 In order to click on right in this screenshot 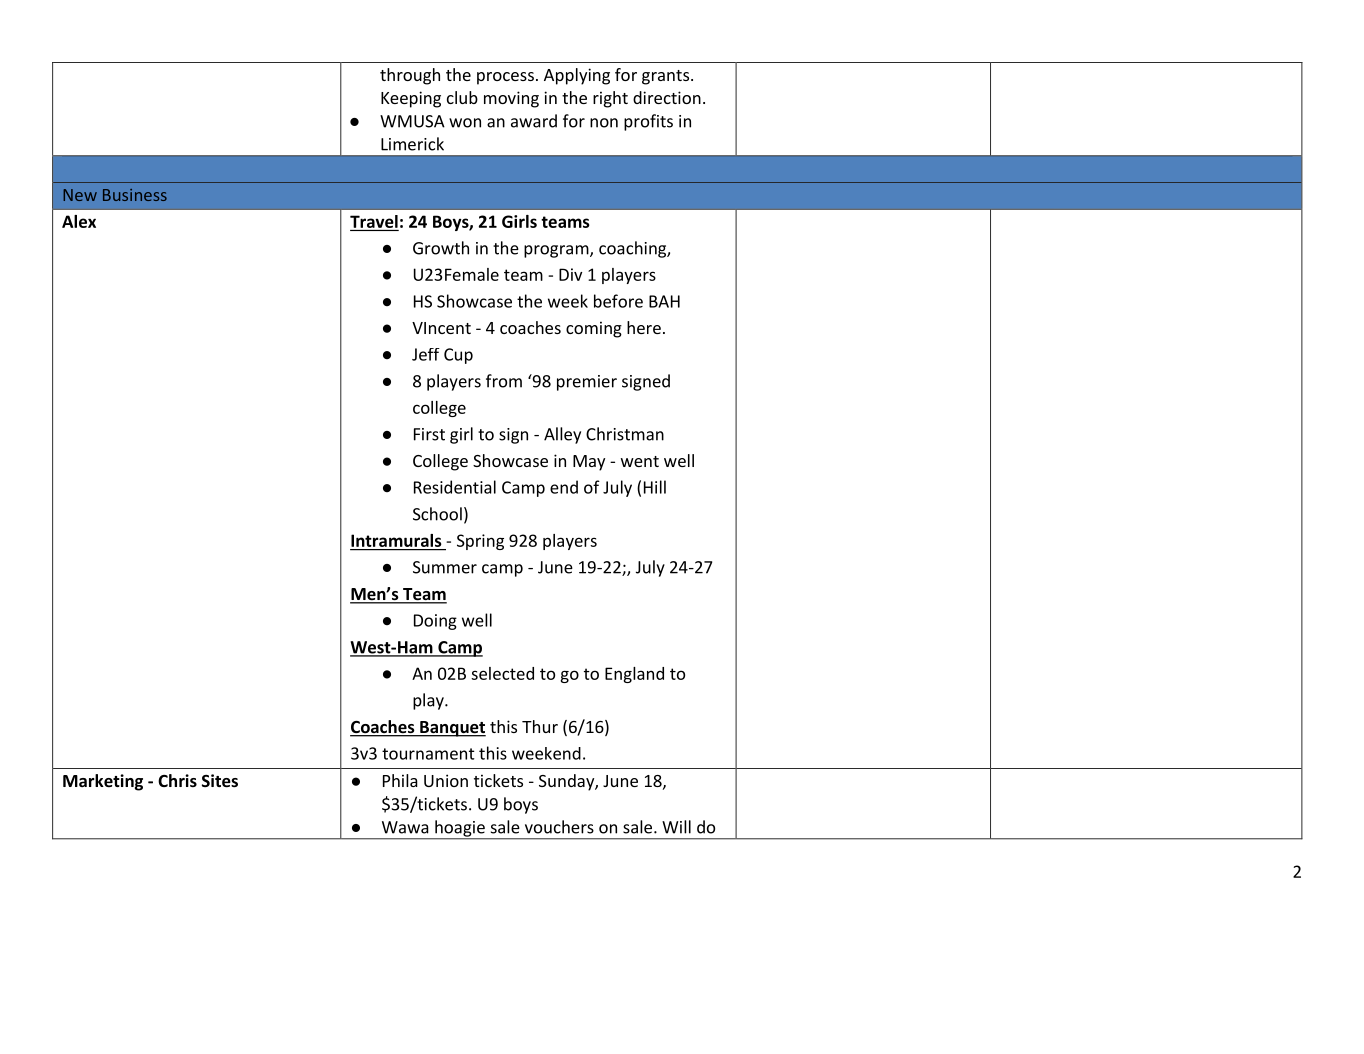, I will do `click(610, 99)`.
